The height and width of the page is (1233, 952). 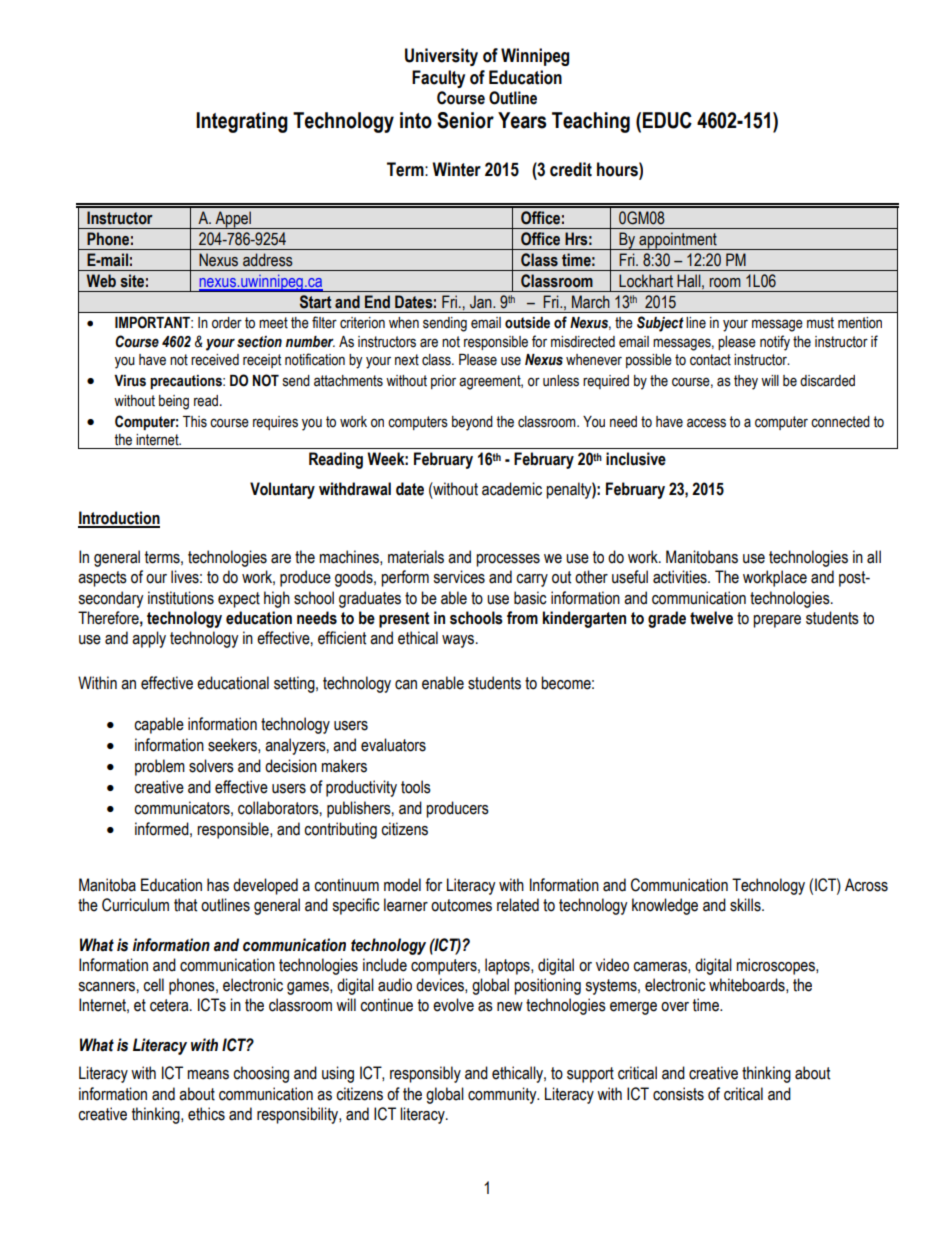 I want to click on expect, so click(x=239, y=600).
